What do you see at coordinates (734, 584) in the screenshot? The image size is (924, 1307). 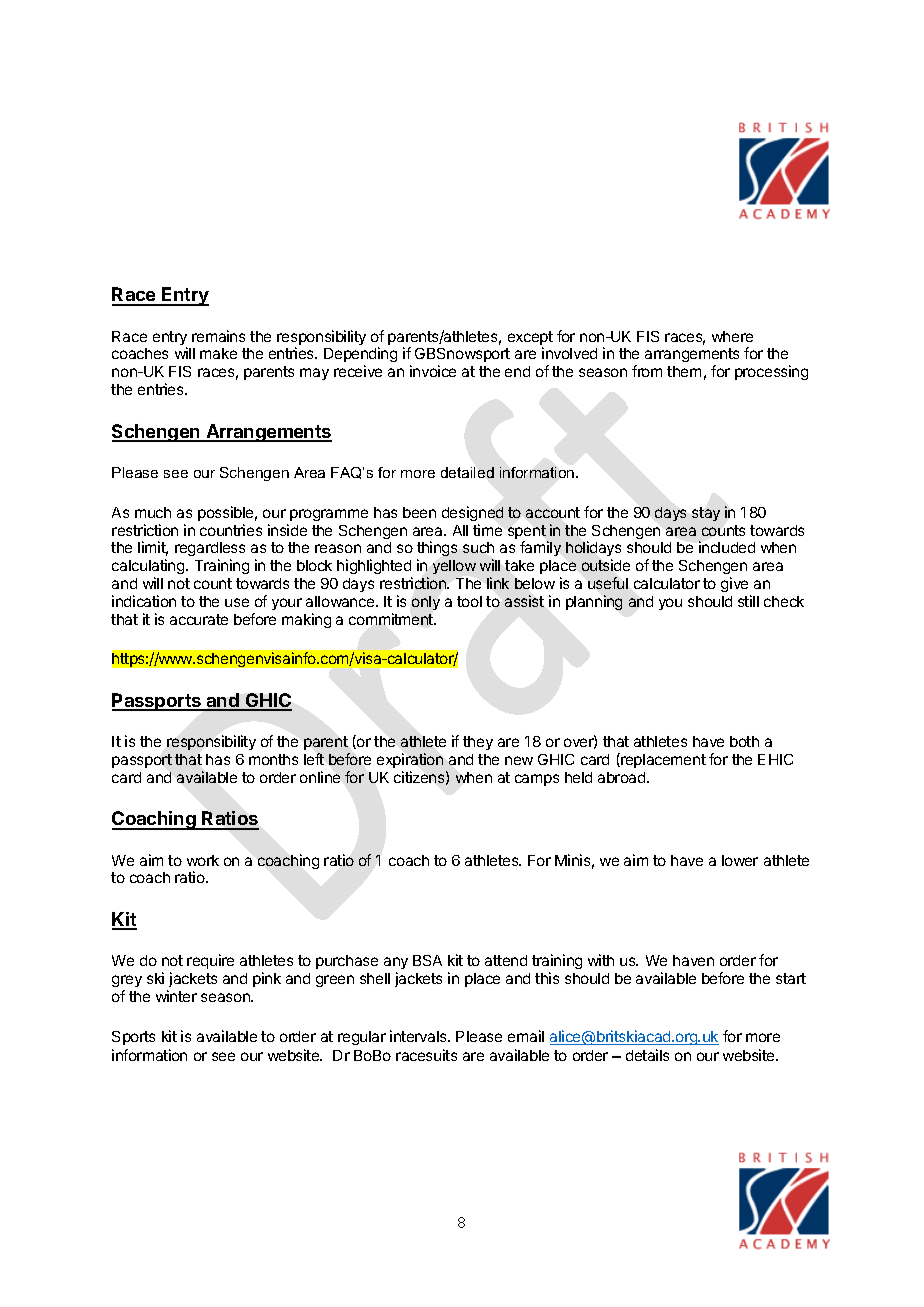 I see `give` at bounding box center [734, 584].
